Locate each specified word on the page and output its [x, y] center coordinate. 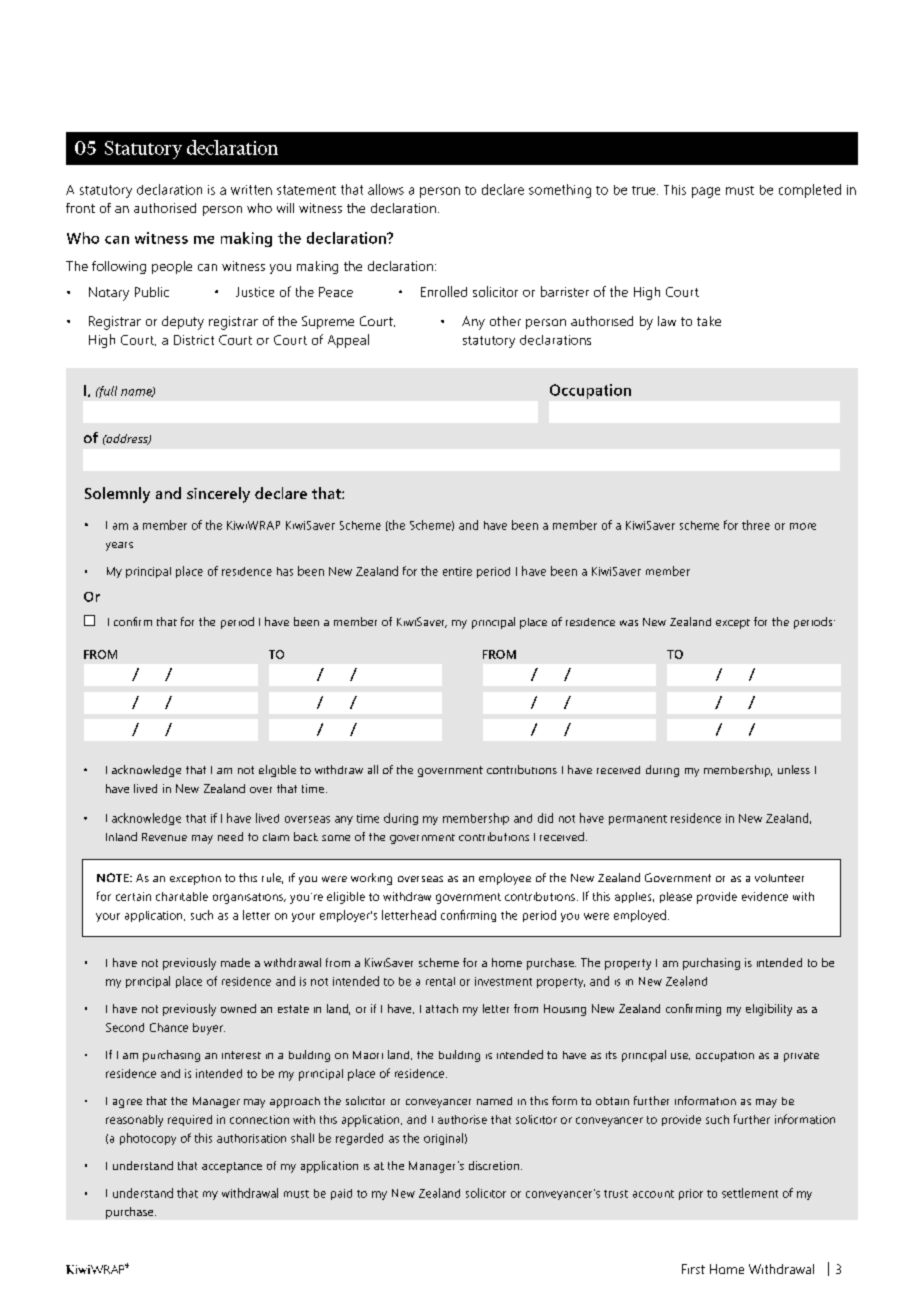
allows [386, 189]
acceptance [232, 1167]
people [172, 267]
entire [457, 571]
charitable [182, 896]
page [706, 192]
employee [505, 879]
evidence [765, 896]
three [756, 525]
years [119, 546]
